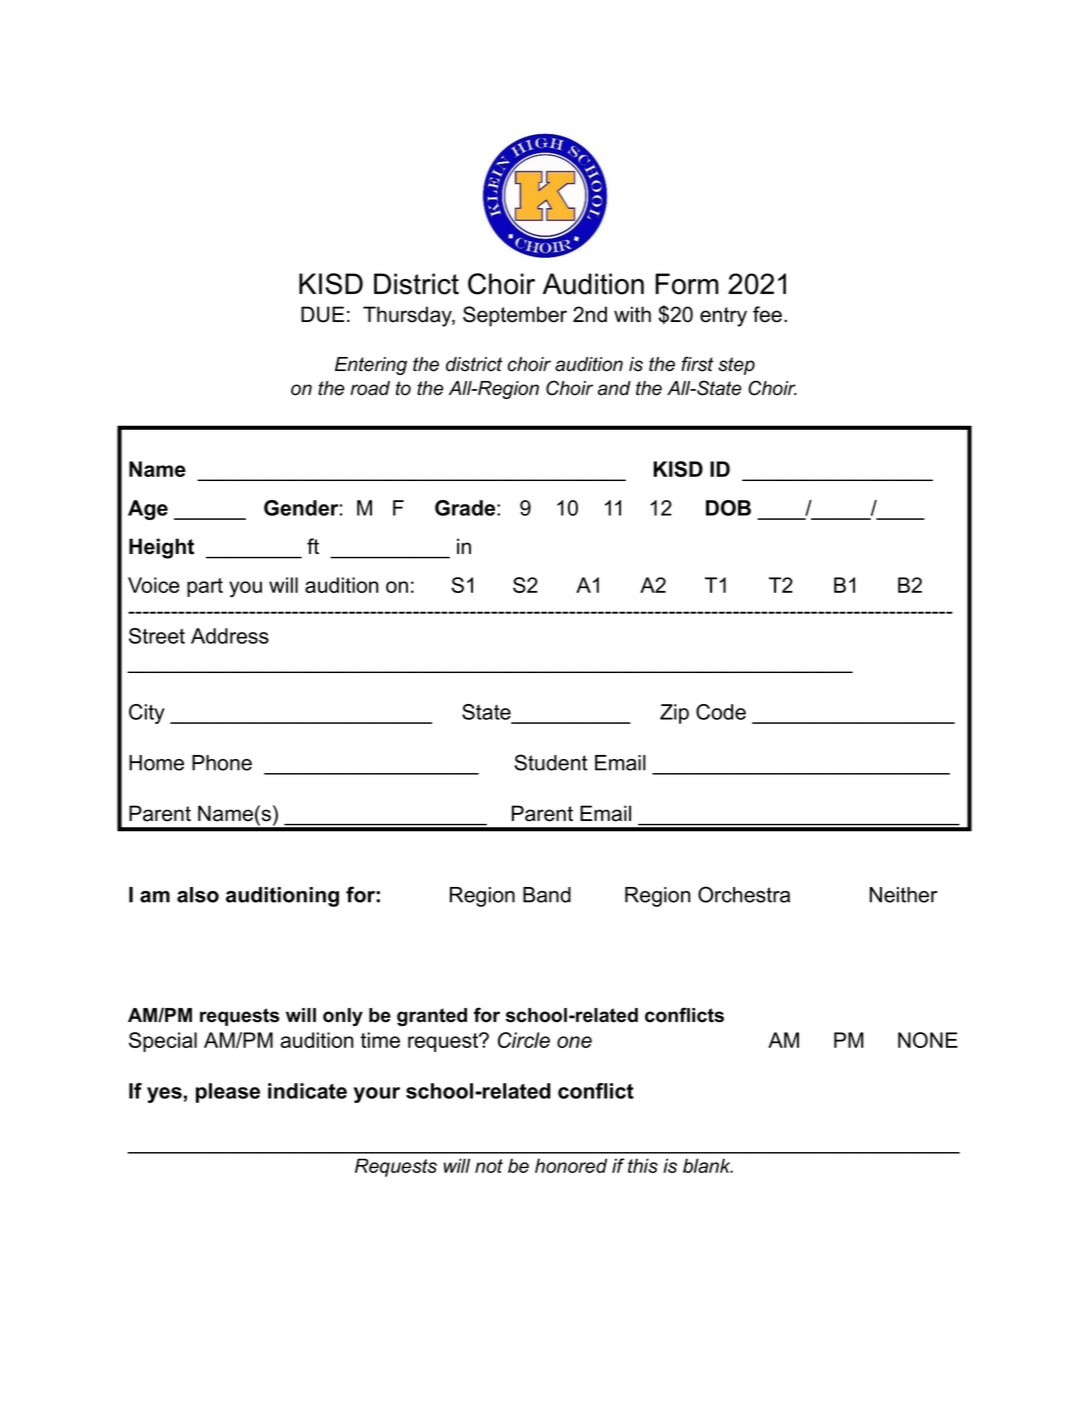 This screenshot has height=1409, width=1089. What do you see at coordinates (515, 316) in the screenshot?
I see `September` at bounding box center [515, 316].
